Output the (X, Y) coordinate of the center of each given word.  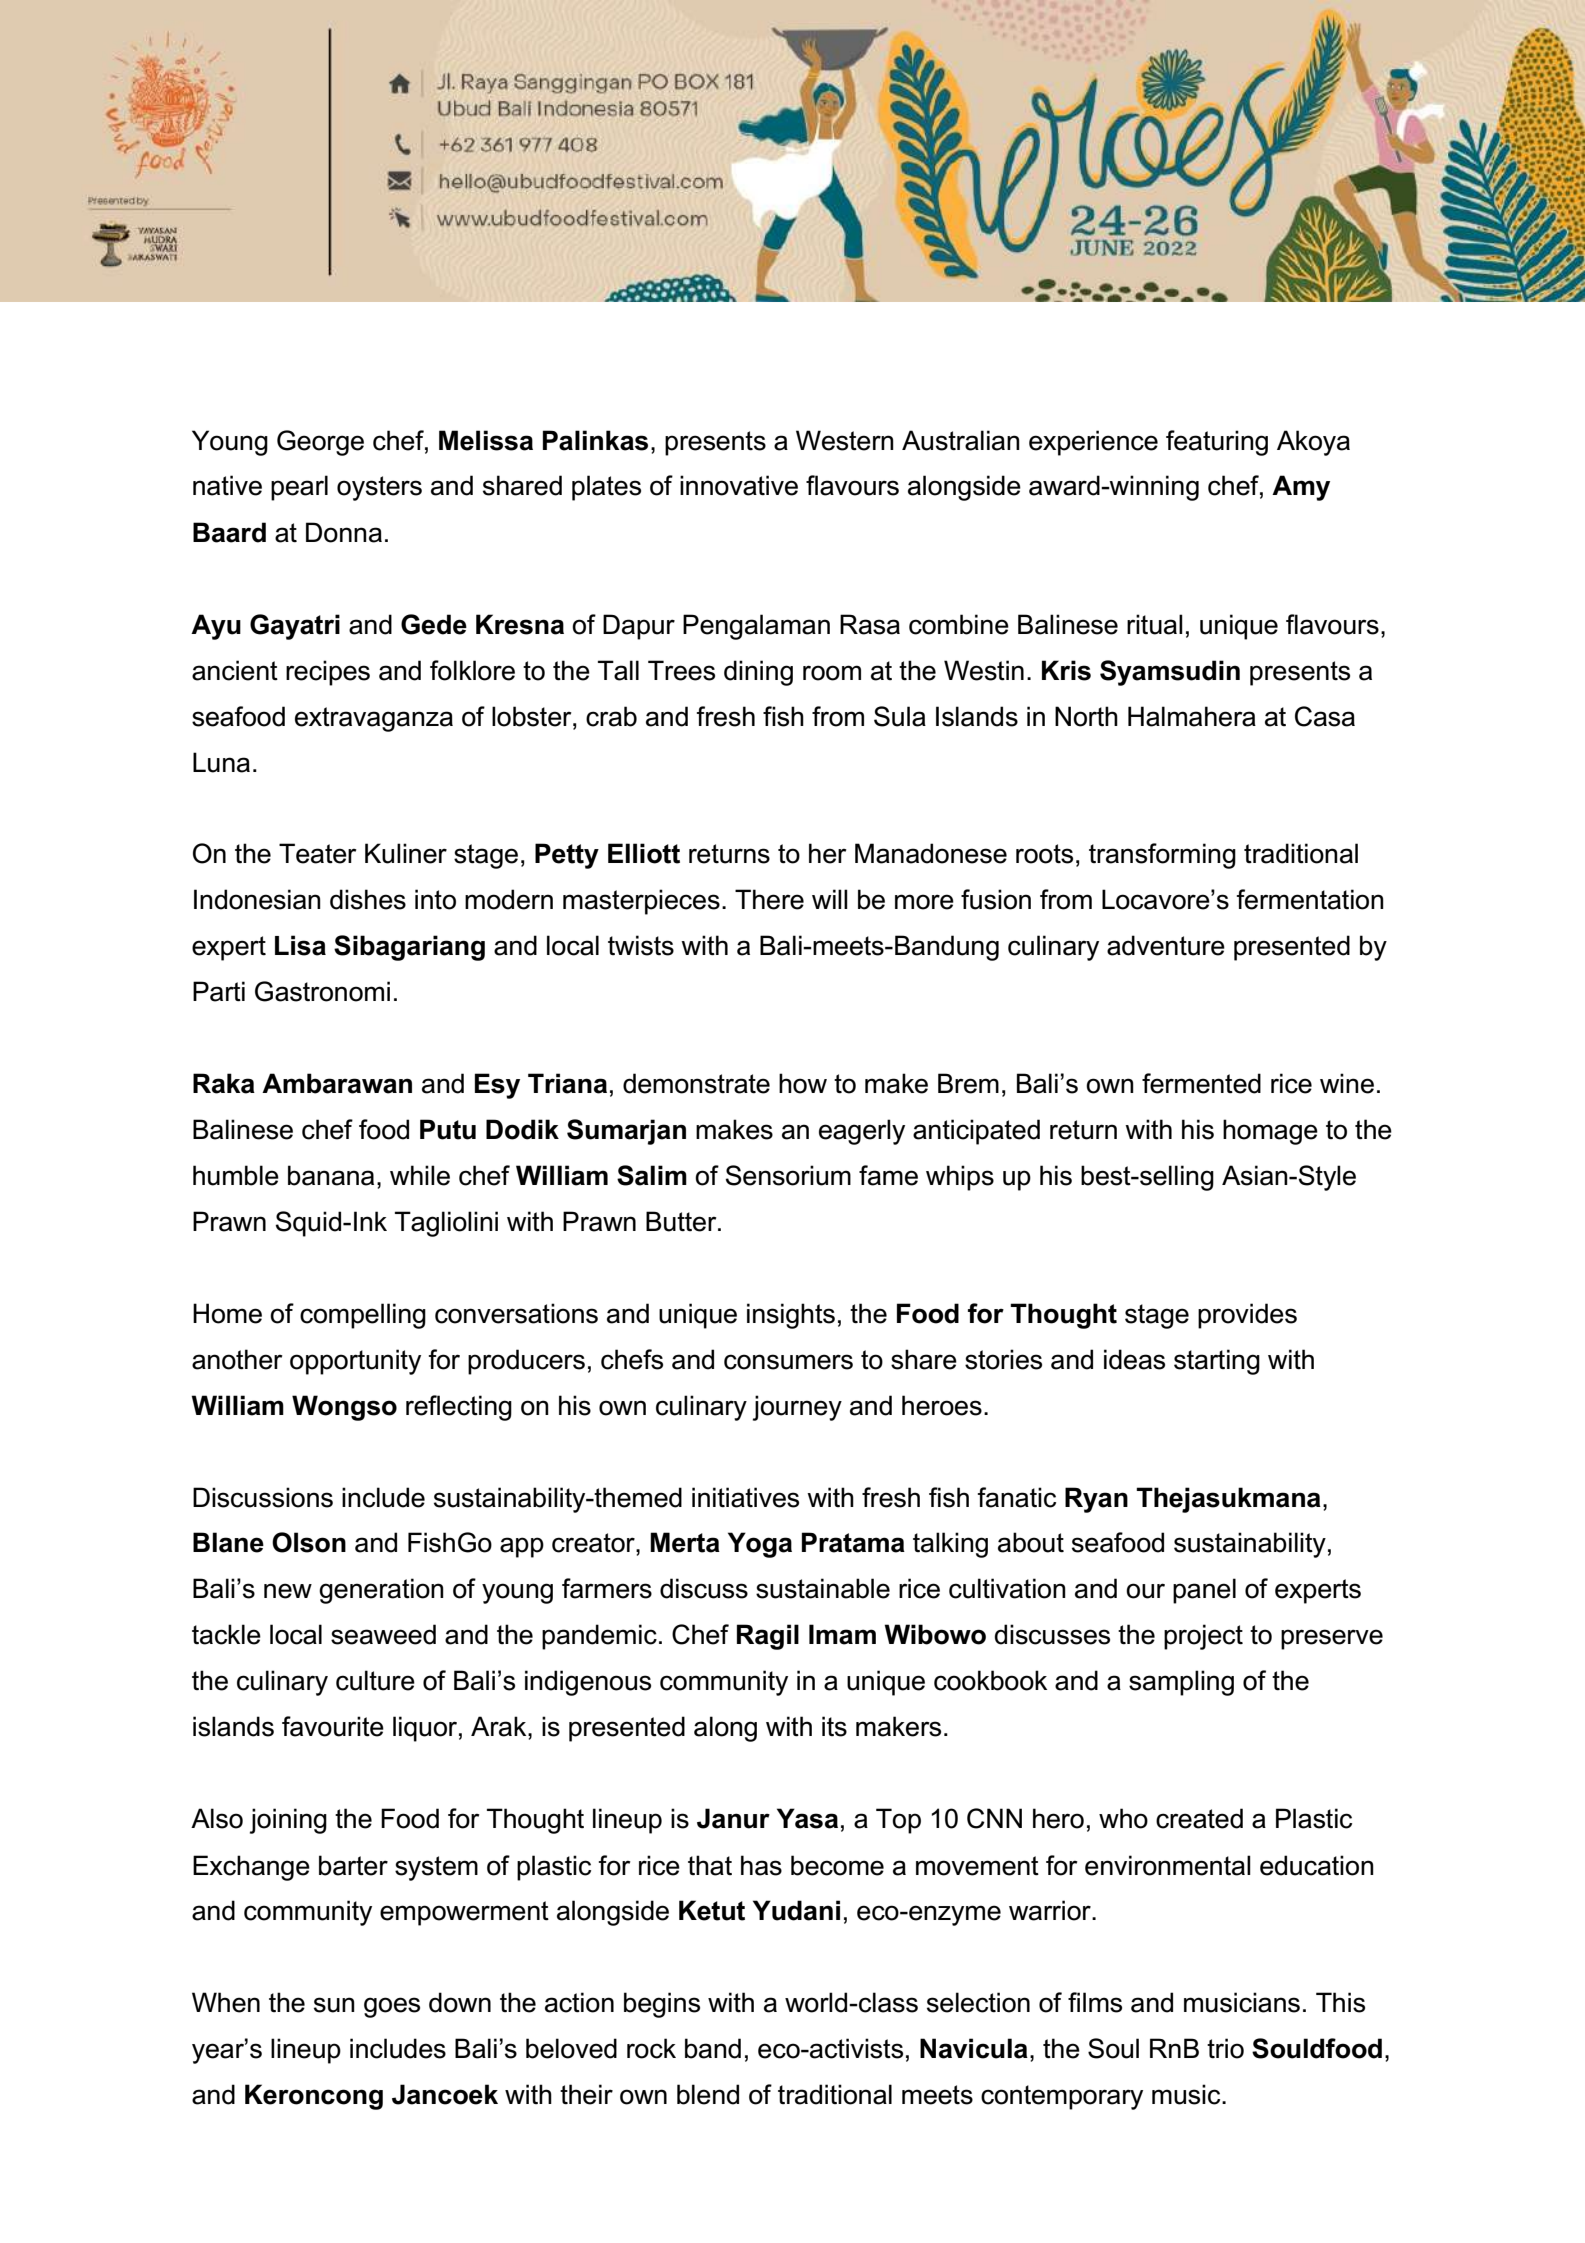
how (803, 1083)
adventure (1166, 945)
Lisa (300, 945)
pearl (299, 488)
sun (334, 2005)
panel (1204, 1591)
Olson (309, 1542)
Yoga (760, 1545)
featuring (1217, 443)
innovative (739, 485)
